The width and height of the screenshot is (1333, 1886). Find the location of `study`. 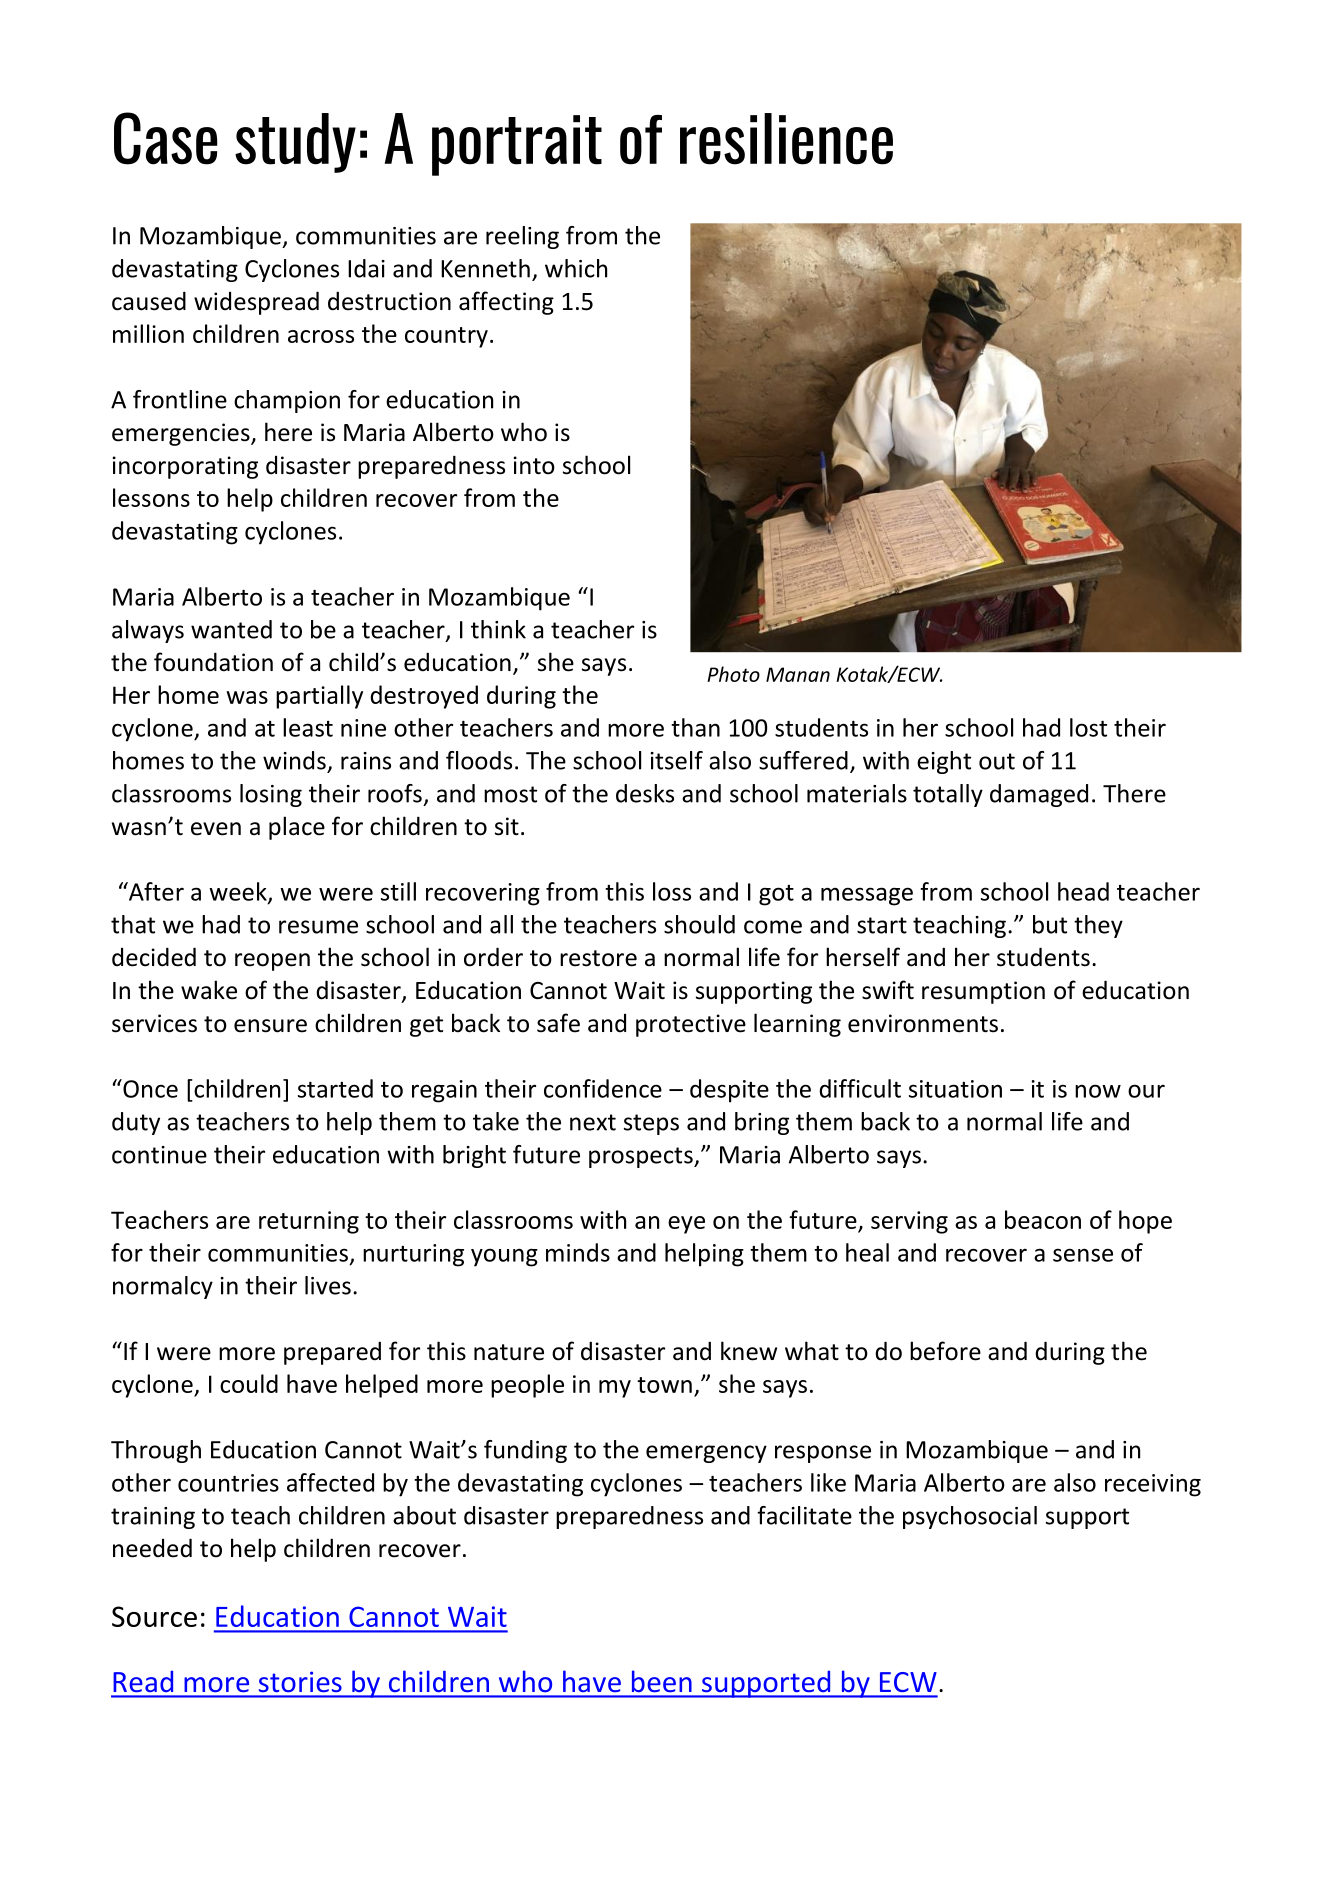

study is located at coordinates (295, 143).
